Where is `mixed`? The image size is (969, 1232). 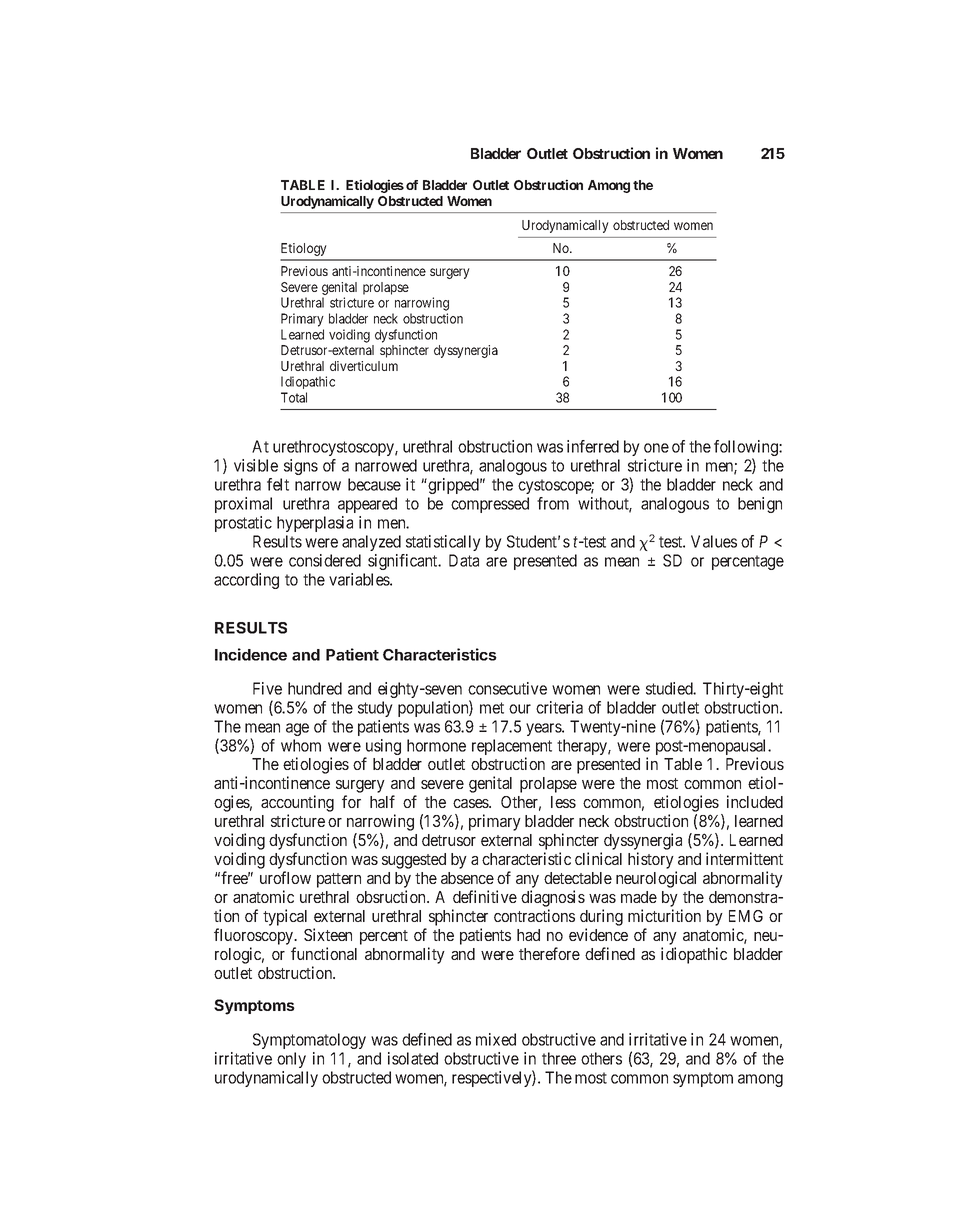
mixed is located at coordinates (496, 1039).
